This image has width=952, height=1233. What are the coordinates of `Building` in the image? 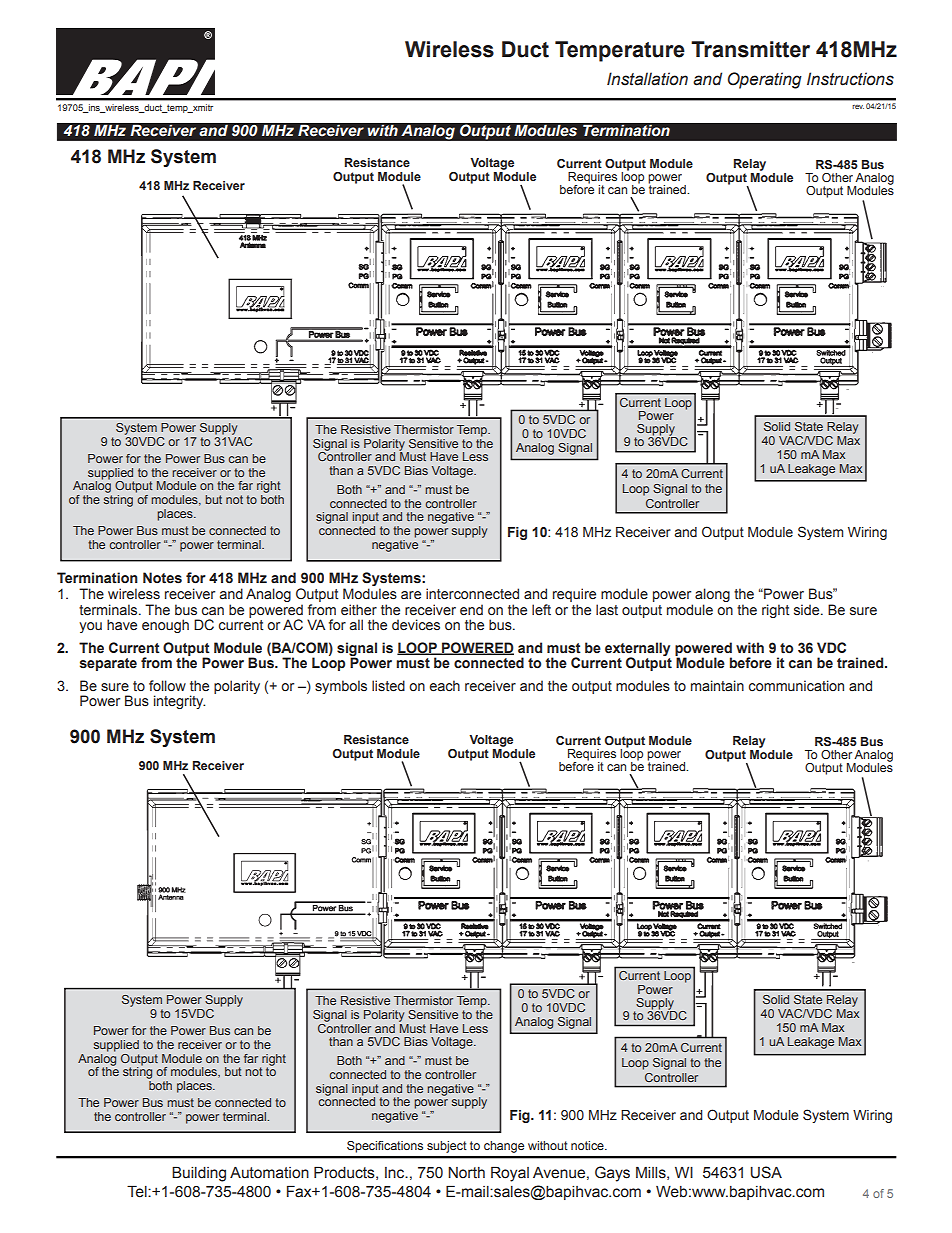 It's located at (199, 1174).
